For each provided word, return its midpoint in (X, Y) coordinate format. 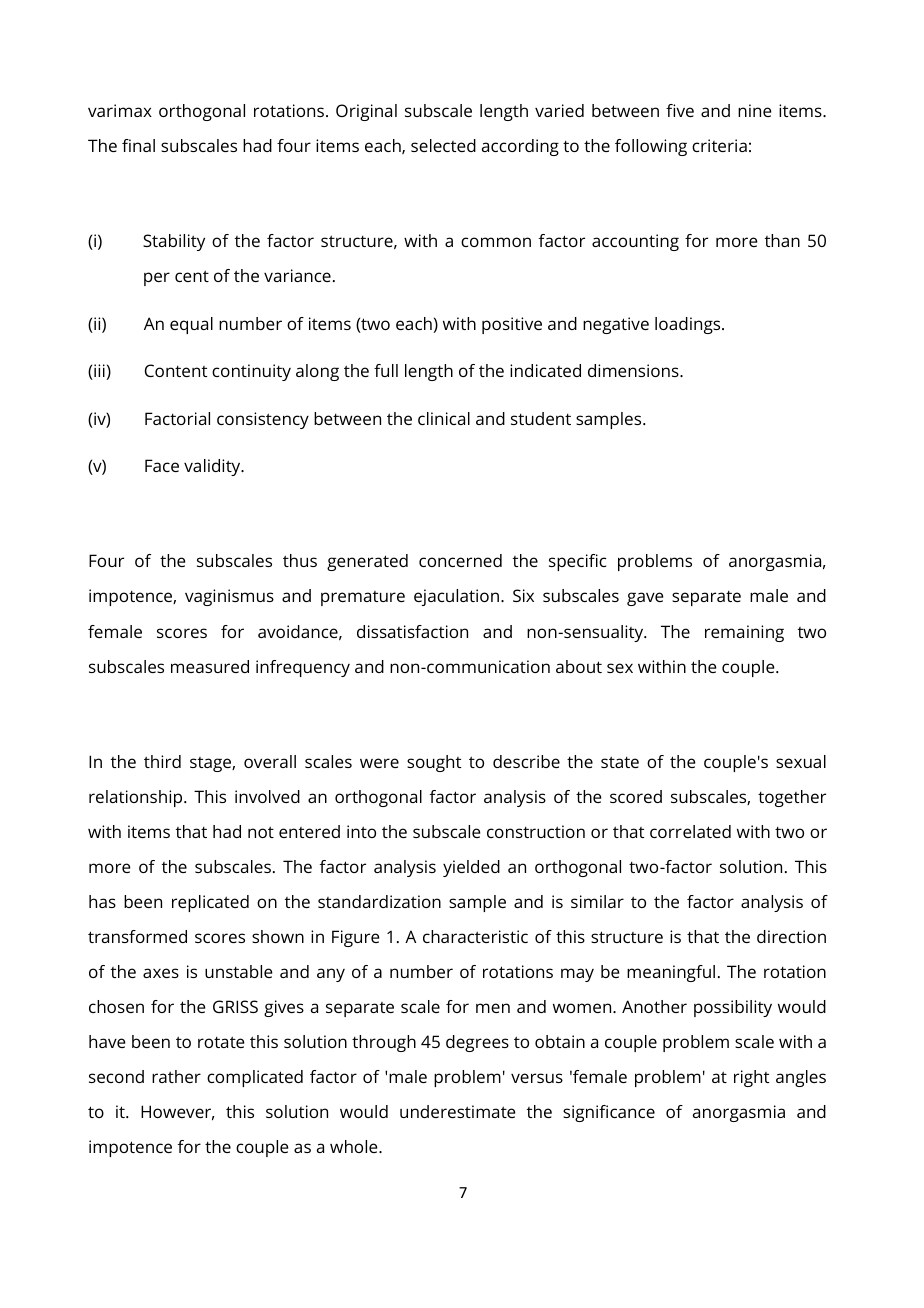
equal (191, 325)
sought (434, 763)
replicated (210, 903)
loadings (689, 325)
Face (162, 465)
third (162, 761)
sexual (801, 761)
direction (791, 936)
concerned (460, 560)
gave (645, 599)
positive (512, 325)
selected (443, 145)
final (138, 145)
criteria (719, 145)
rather (176, 1076)
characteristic (475, 936)
